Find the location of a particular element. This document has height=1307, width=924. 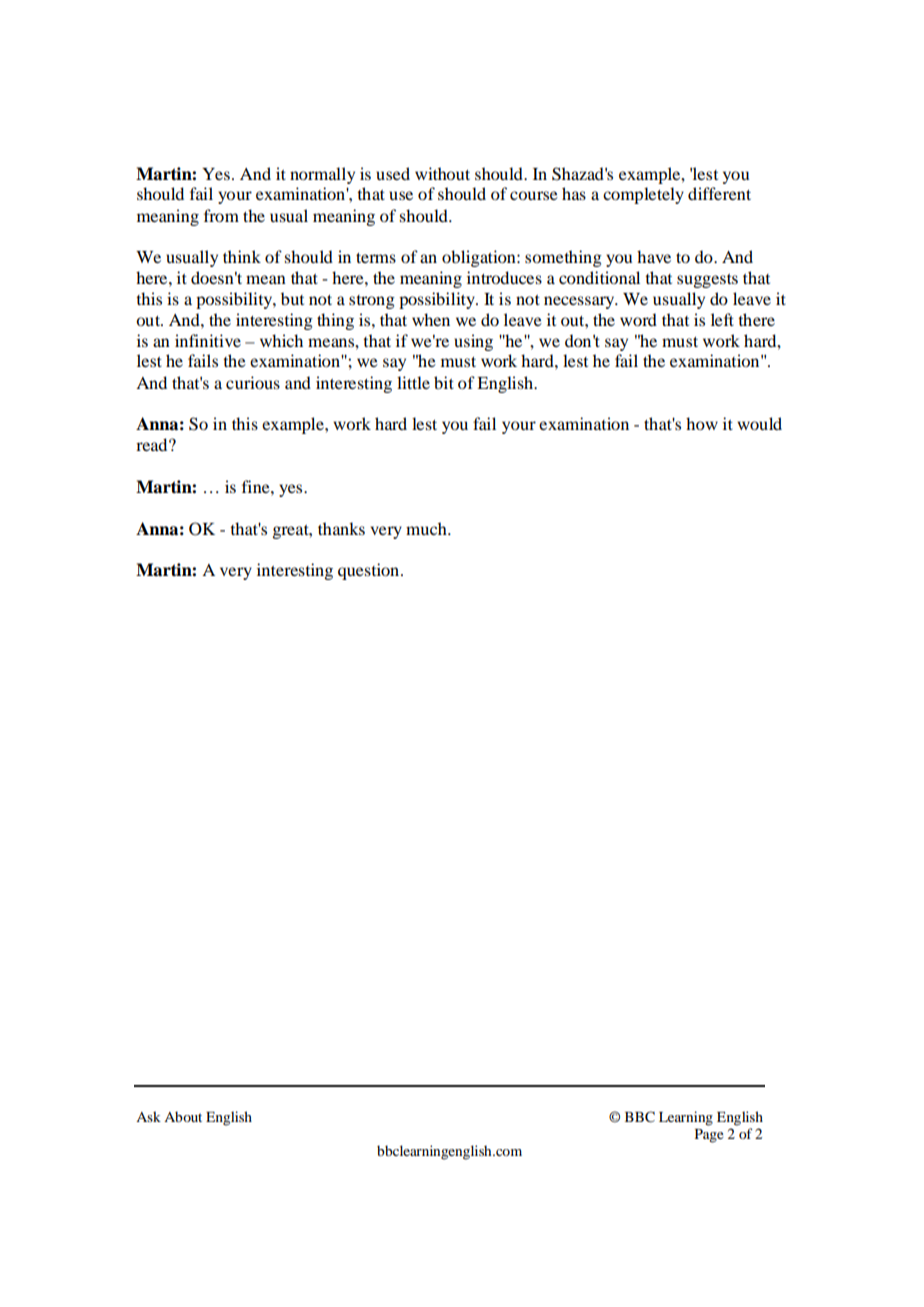

much is located at coordinates (427, 528).
